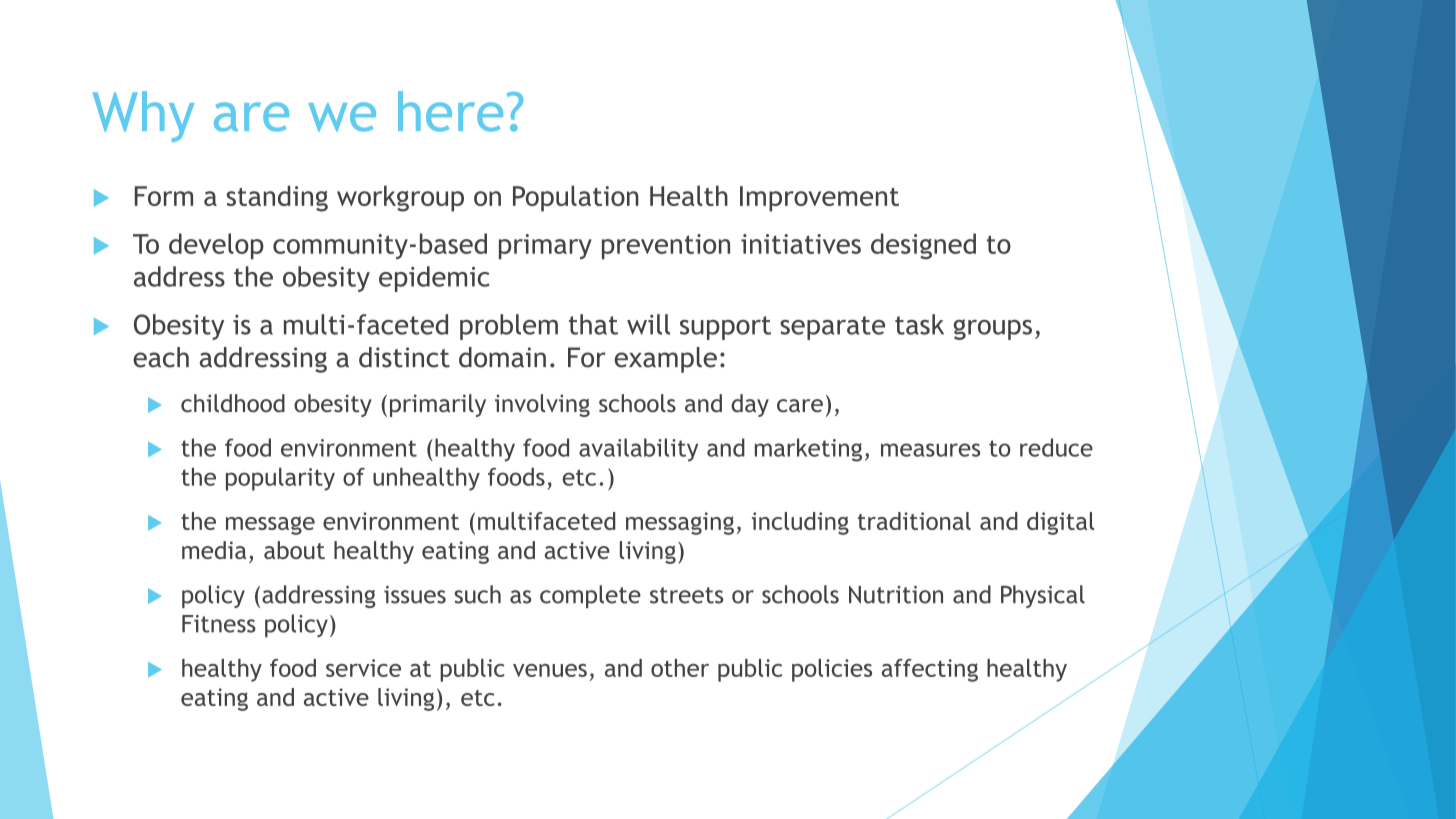 The width and height of the image is (1456, 819). What do you see at coordinates (593, 324) in the image?
I see `that` at bounding box center [593, 324].
